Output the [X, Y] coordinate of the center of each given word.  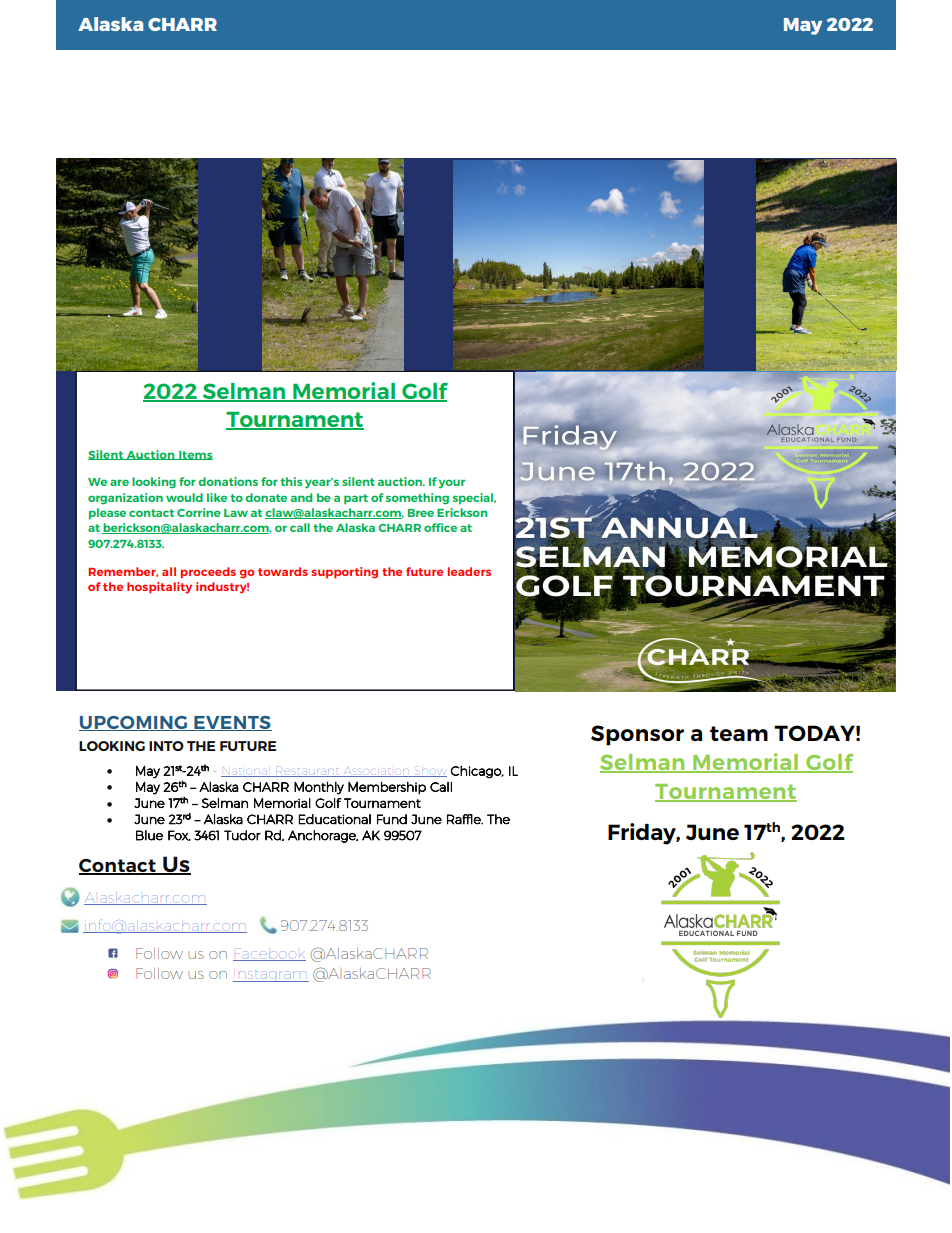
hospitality [159, 588]
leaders [469, 571]
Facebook [269, 954]
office [440, 527]
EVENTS [232, 723]
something [417, 499]
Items [195, 455]
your [452, 484]
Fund [392, 819]
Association [376, 772]
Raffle [465, 819]
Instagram [271, 976]
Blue [149, 835]
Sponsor [637, 735]
